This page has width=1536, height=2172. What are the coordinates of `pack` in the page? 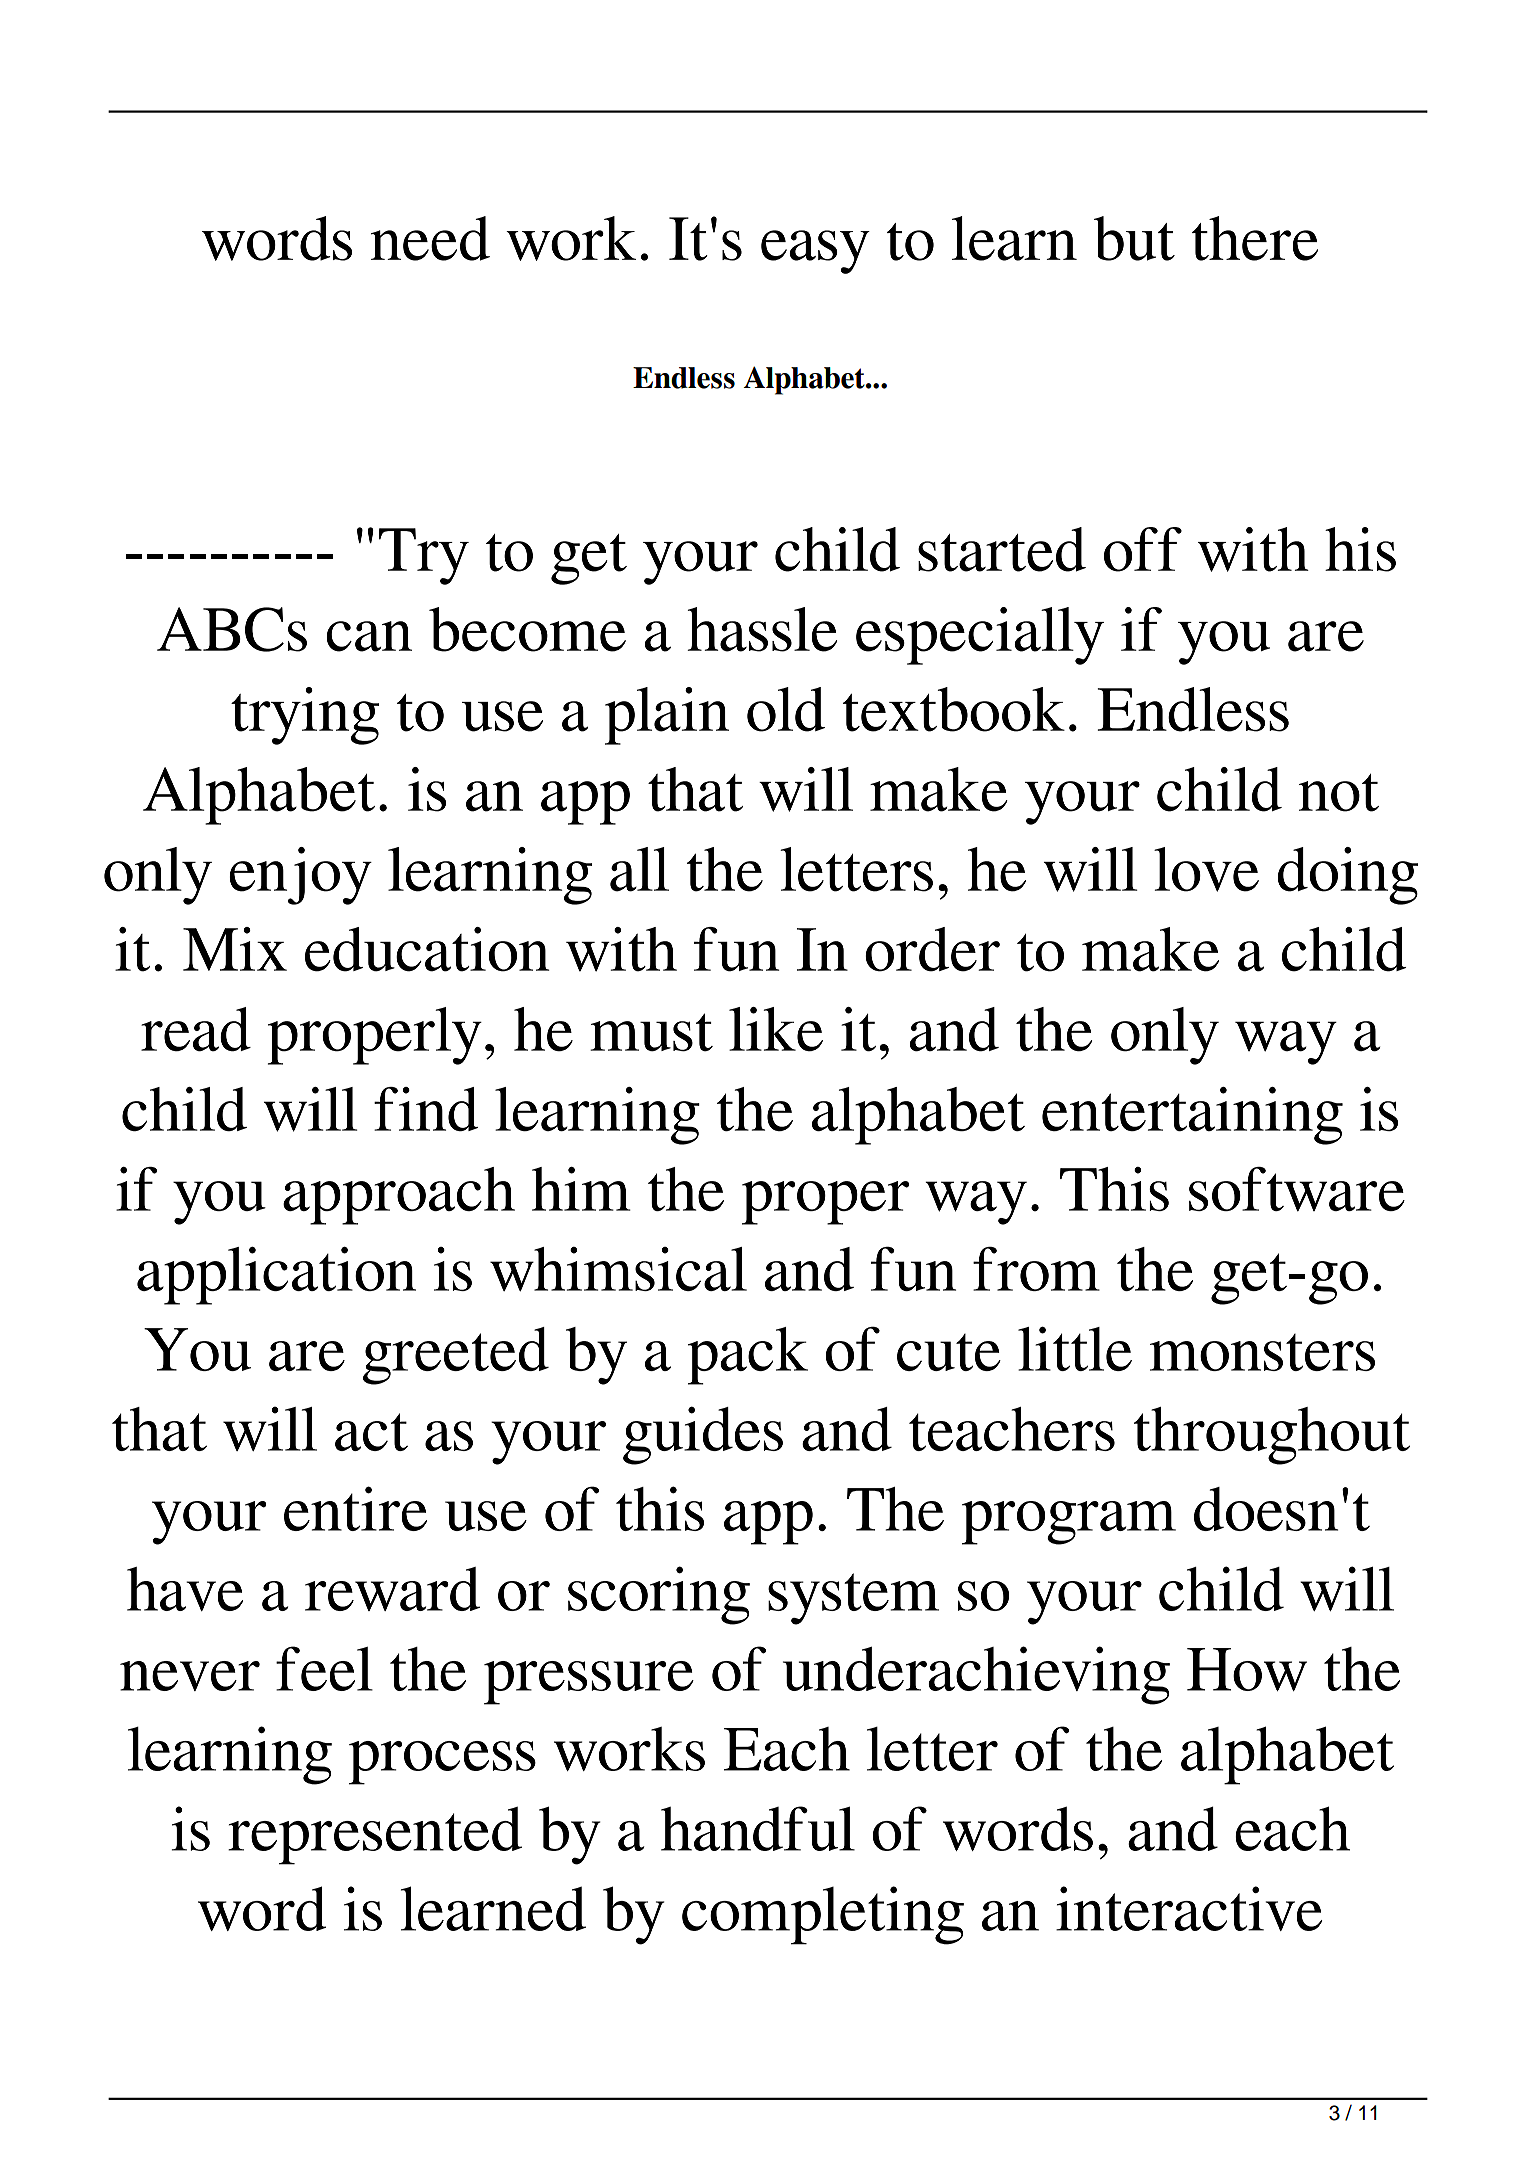 It's located at (748, 1356).
